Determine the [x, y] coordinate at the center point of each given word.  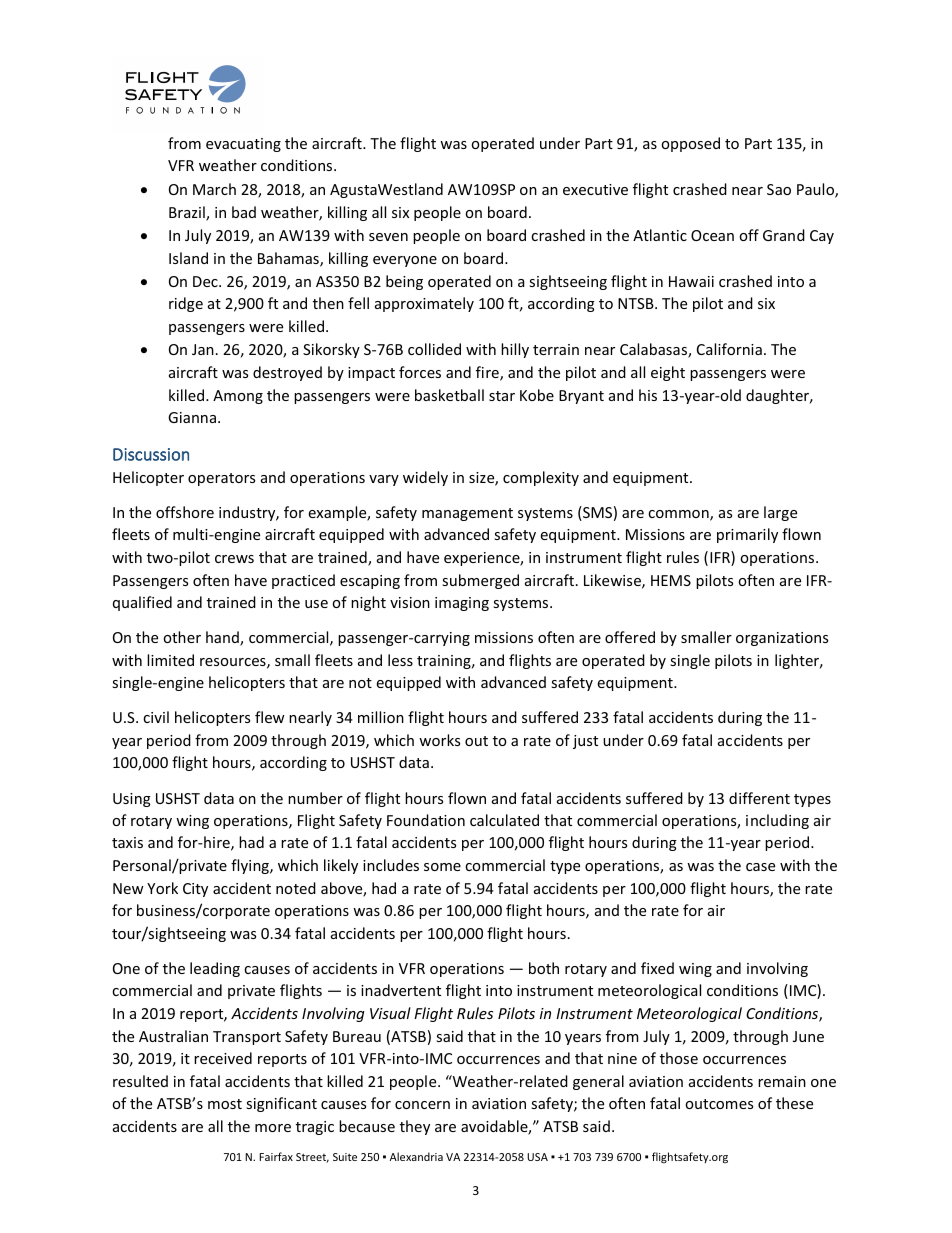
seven [388, 237]
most [225, 1104]
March [214, 189]
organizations [782, 639]
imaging [462, 604]
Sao [779, 189]
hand [223, 638]
